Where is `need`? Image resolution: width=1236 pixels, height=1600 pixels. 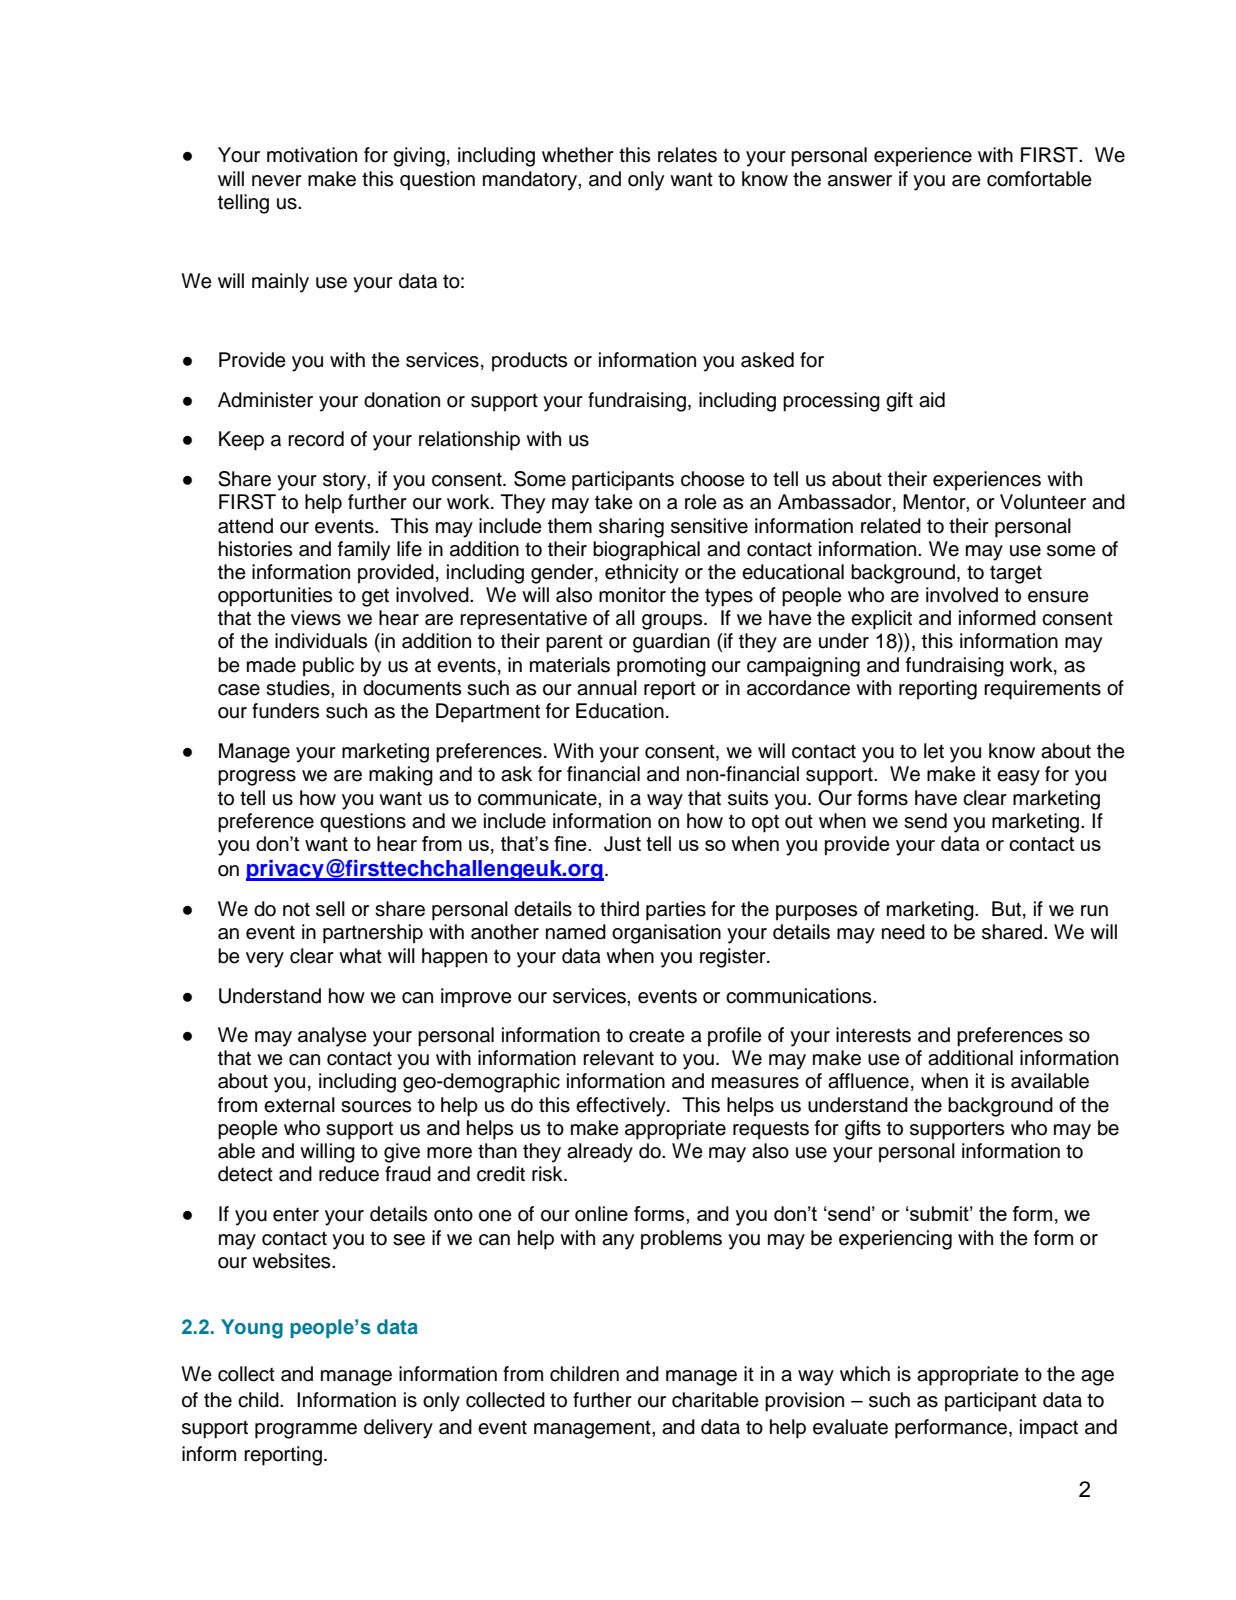 need is located at coordinates (903, 932).
